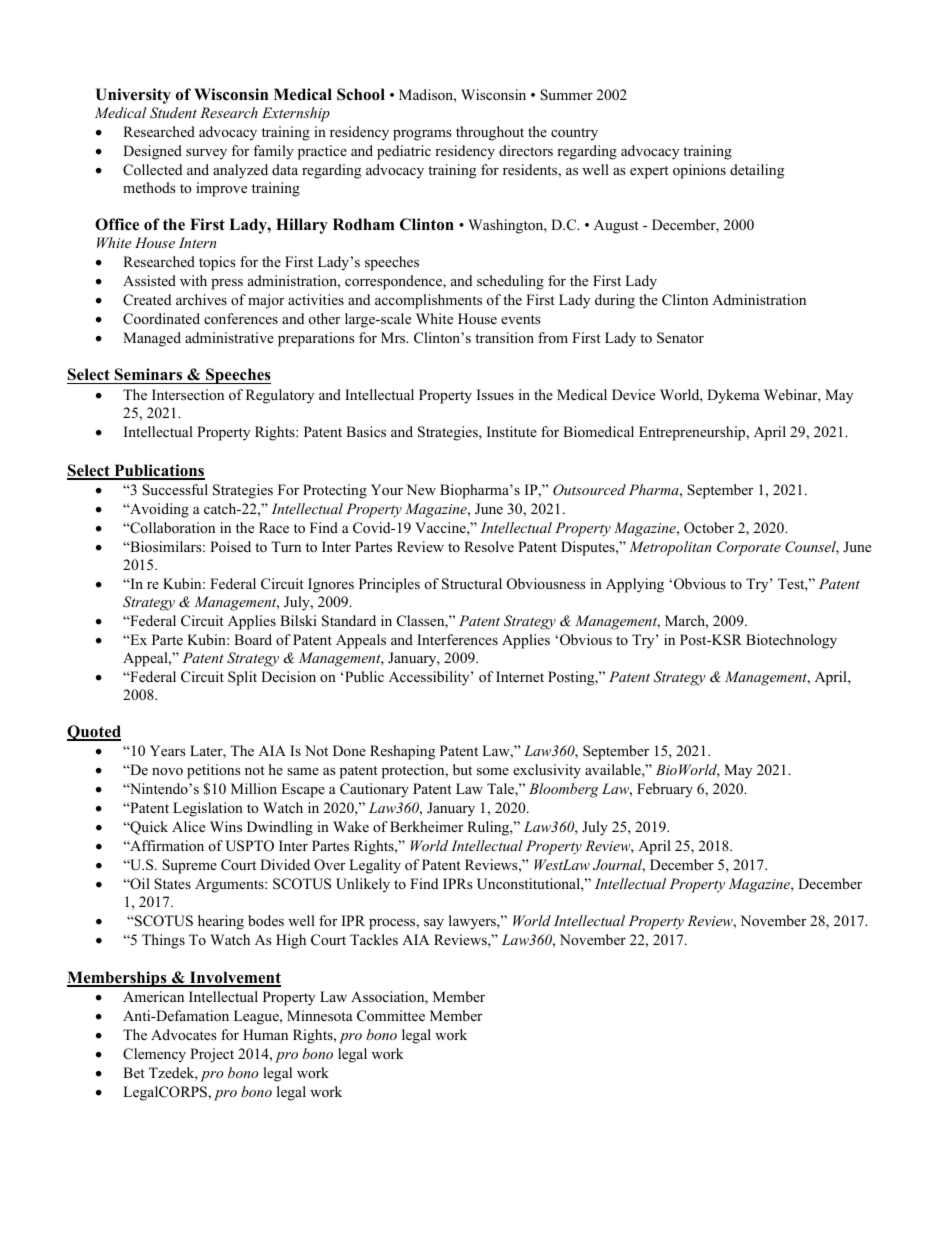  I want to click on Metropolitan, so click(670, 548).
